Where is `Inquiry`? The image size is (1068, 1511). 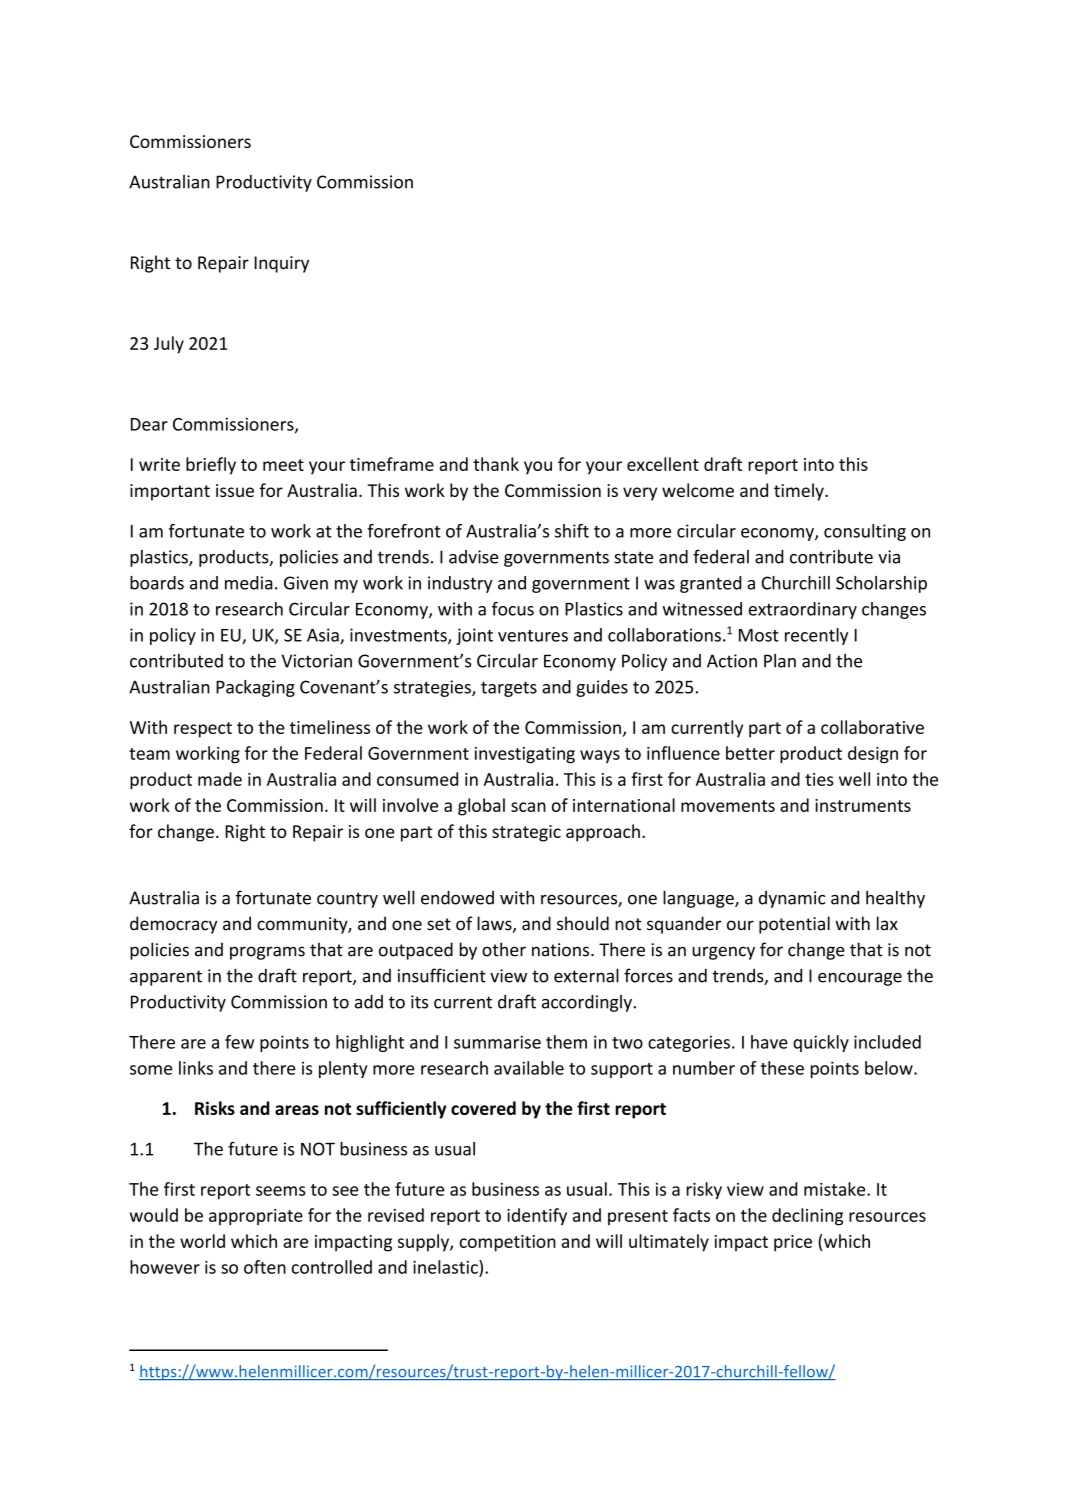
Inquiry is located at coordinates (281, 264).
